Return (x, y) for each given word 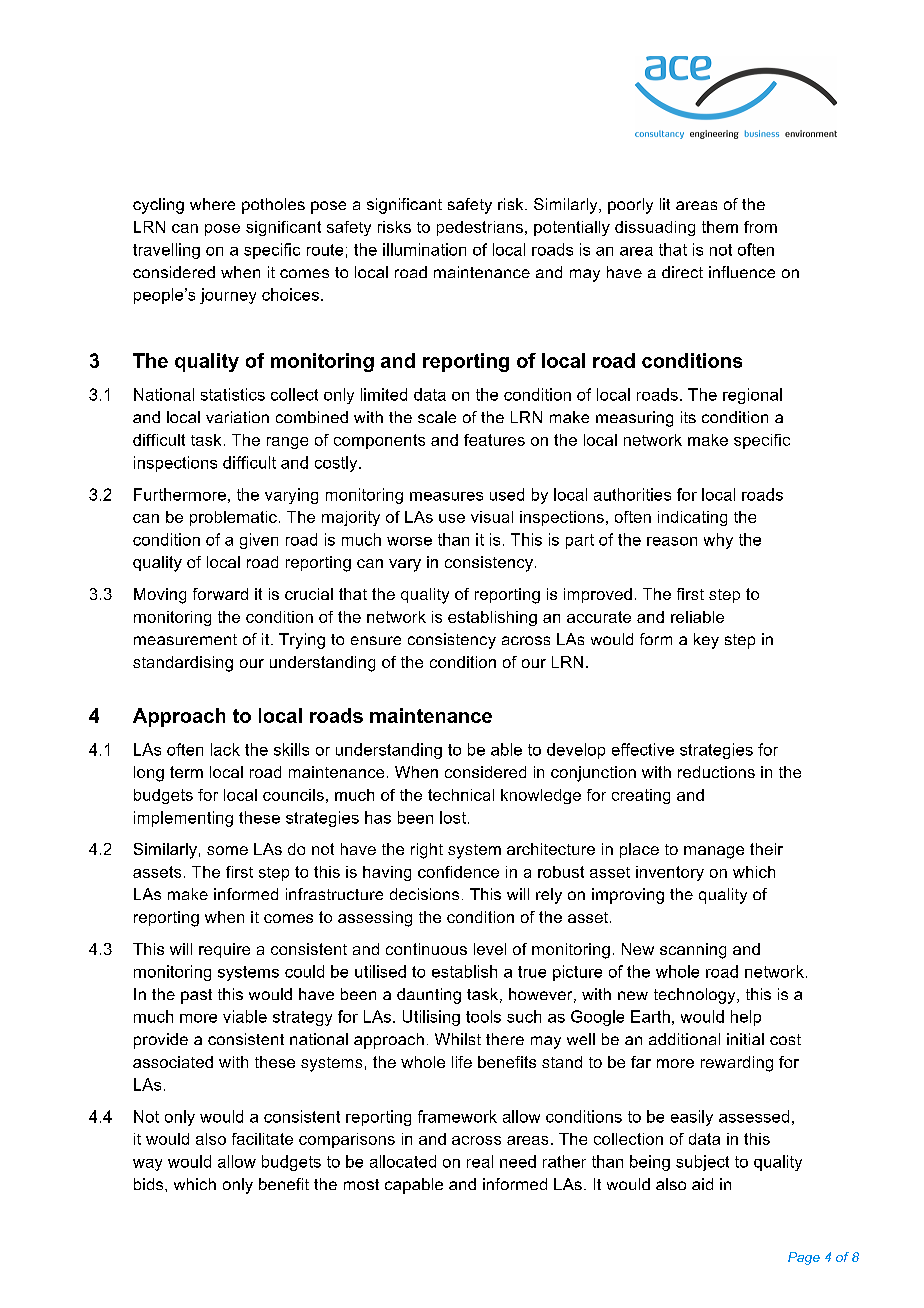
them (720, 227)
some (227, 850)
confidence (458, 872)
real (480, 1161)
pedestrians (480, 228)
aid (702, 1184)
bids (150, 1184)
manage (714, 852)
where (212, 204)
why (718, 541)
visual (492, 517)
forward (220, 594)
